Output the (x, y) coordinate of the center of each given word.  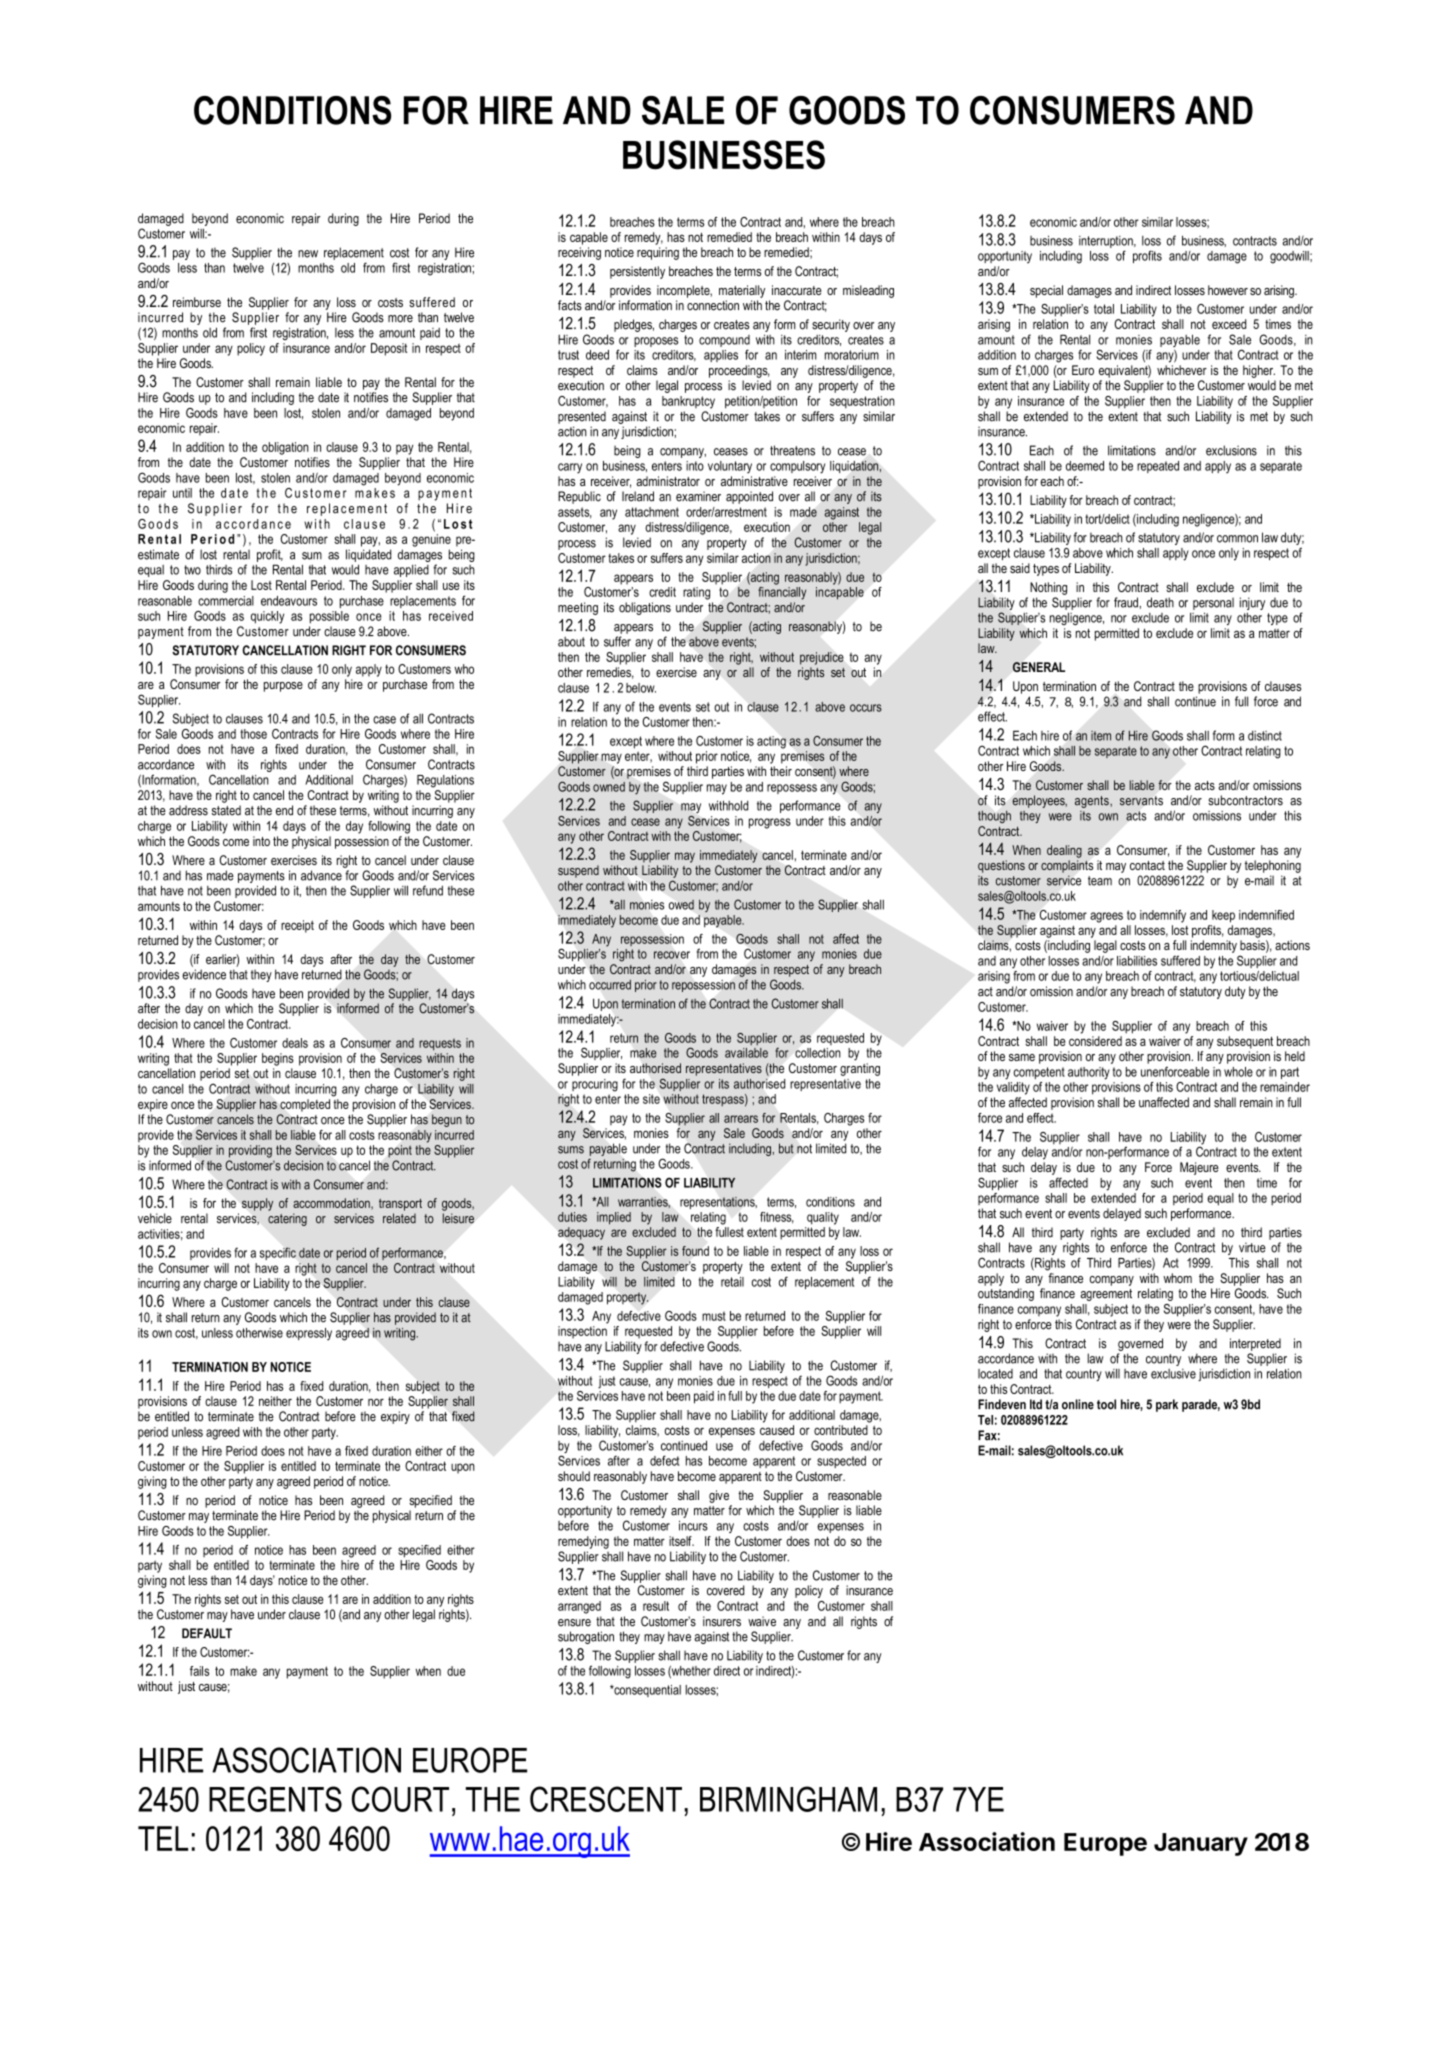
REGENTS (275, 1799)
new (308, 254)
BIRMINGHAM (788, 1799)
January (1201, 1844)
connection (713, 305)
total (1104, 309)
